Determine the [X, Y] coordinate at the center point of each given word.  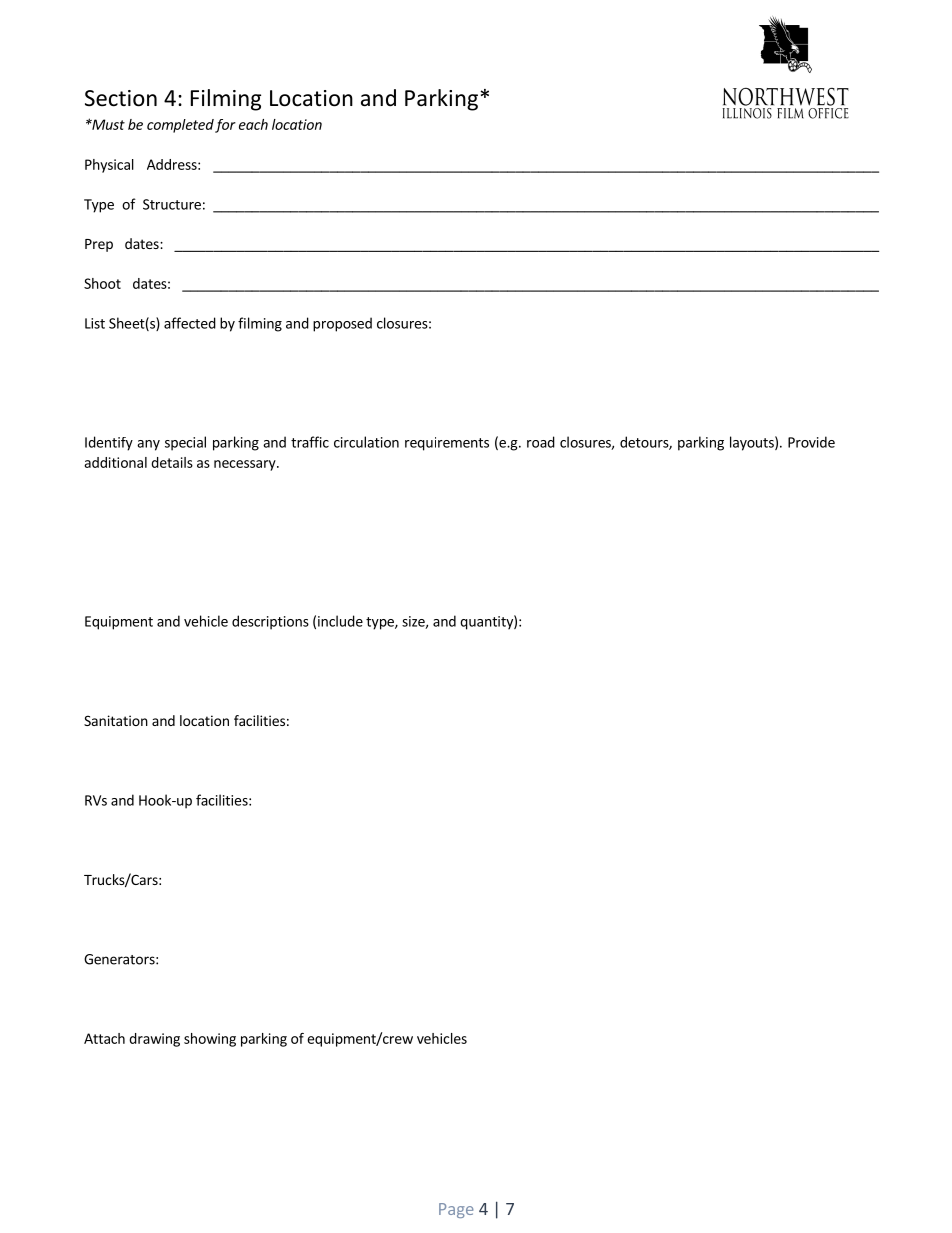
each [253, 124]
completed [180, 126]
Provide [811, 442]
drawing [154, 1040]
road [541, 442]
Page [456, 1210]
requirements [447, 444]
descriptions [270, 622]
